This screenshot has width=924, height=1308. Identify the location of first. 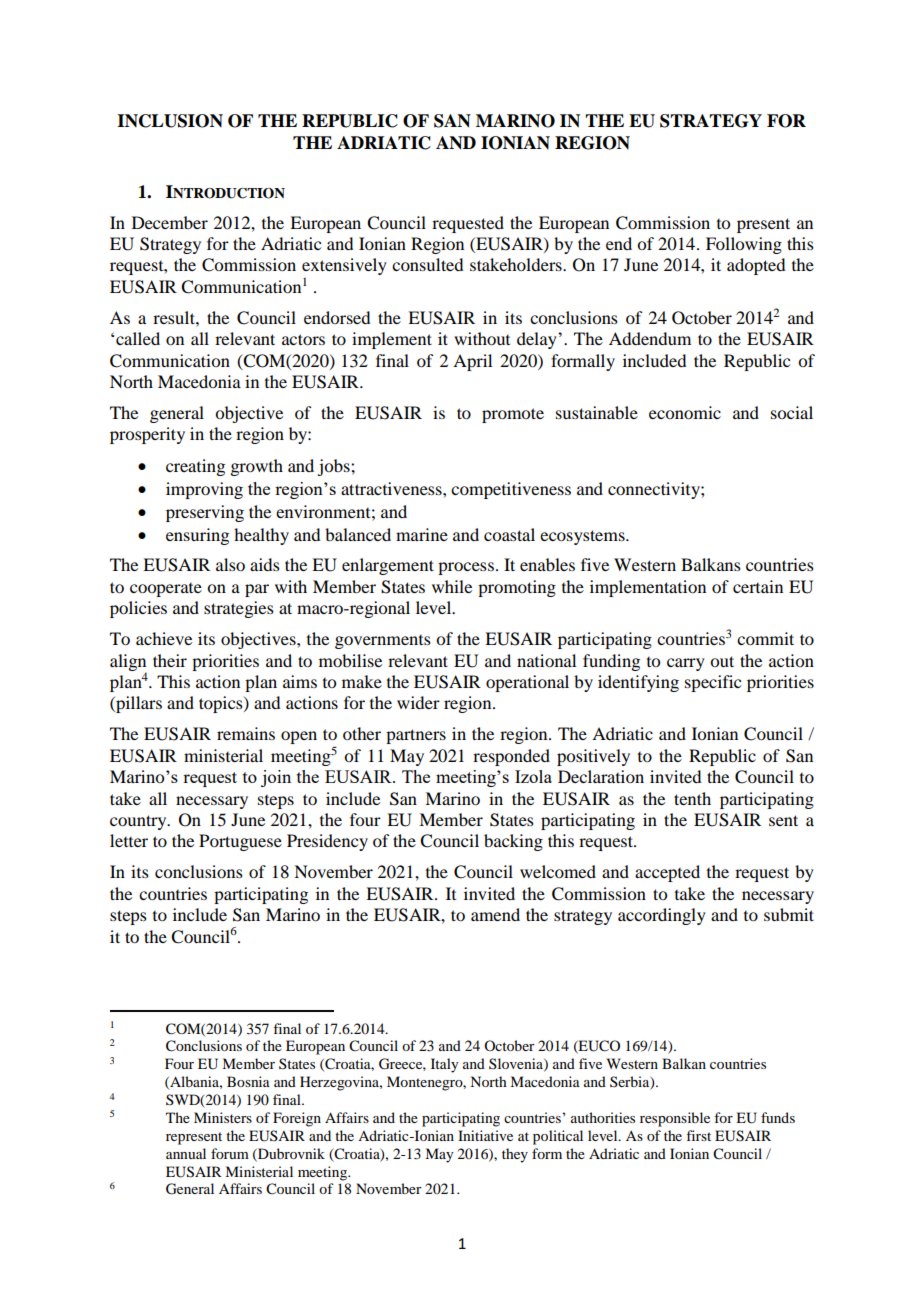
(698, 1135).
